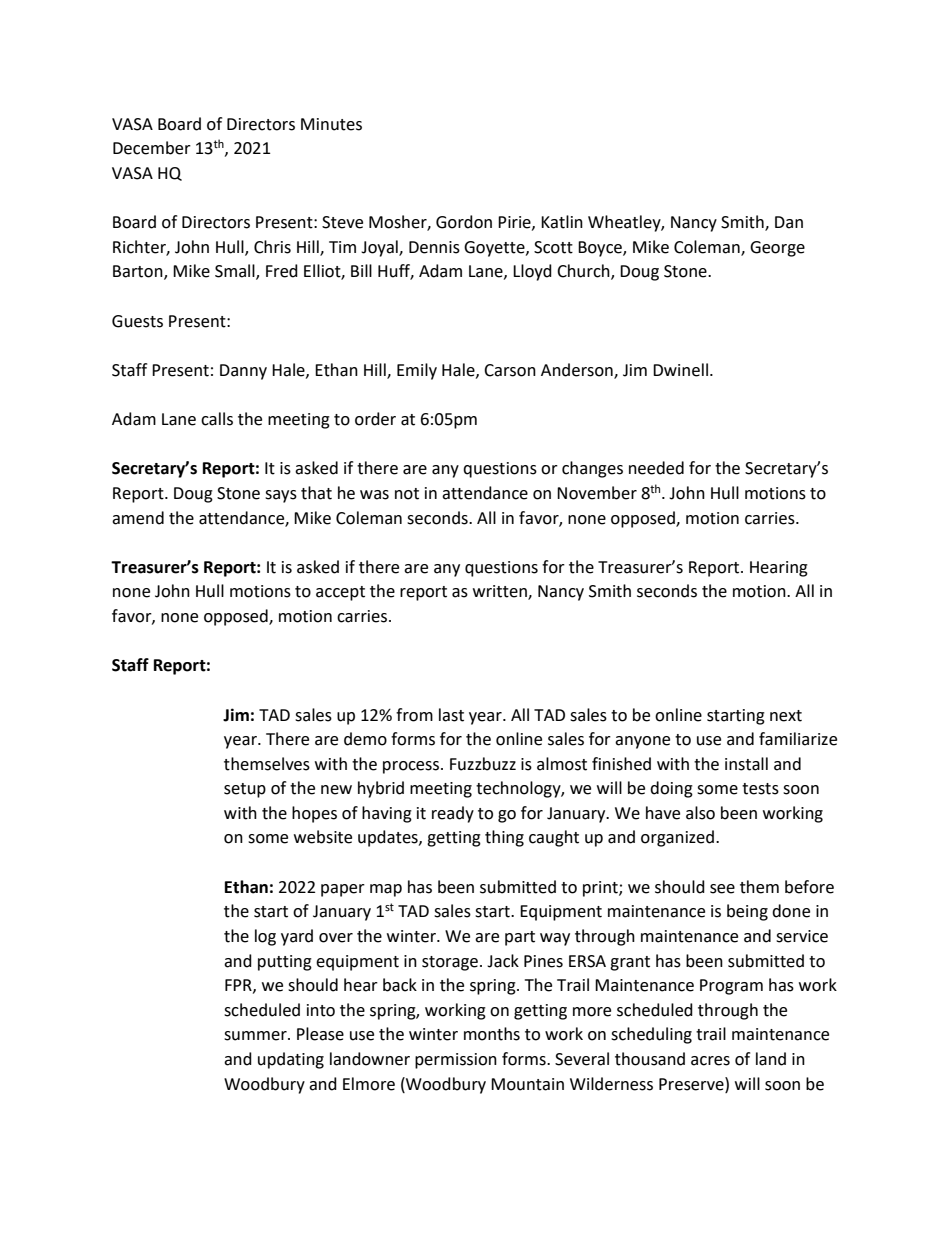  What do you see at coordinates (777, 249) in the screenshot?
I see `George` at bounding box center [777, 249].
